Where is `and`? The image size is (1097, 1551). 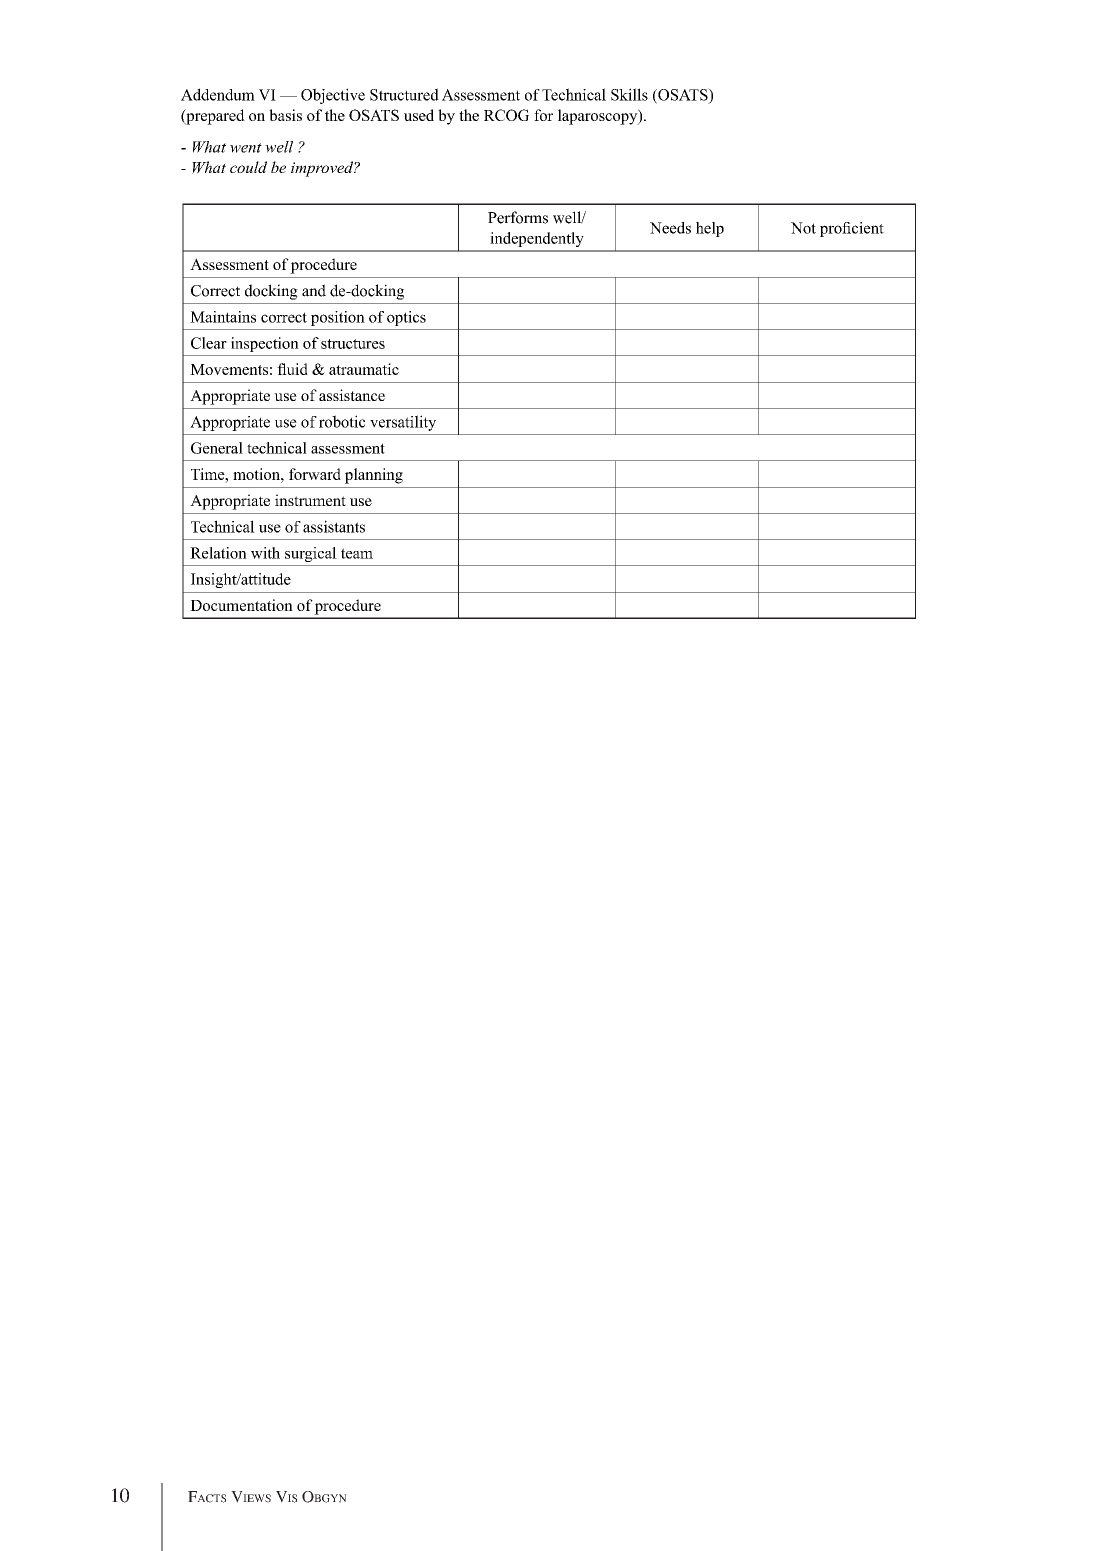 and is located at coordinates (314, 290).
